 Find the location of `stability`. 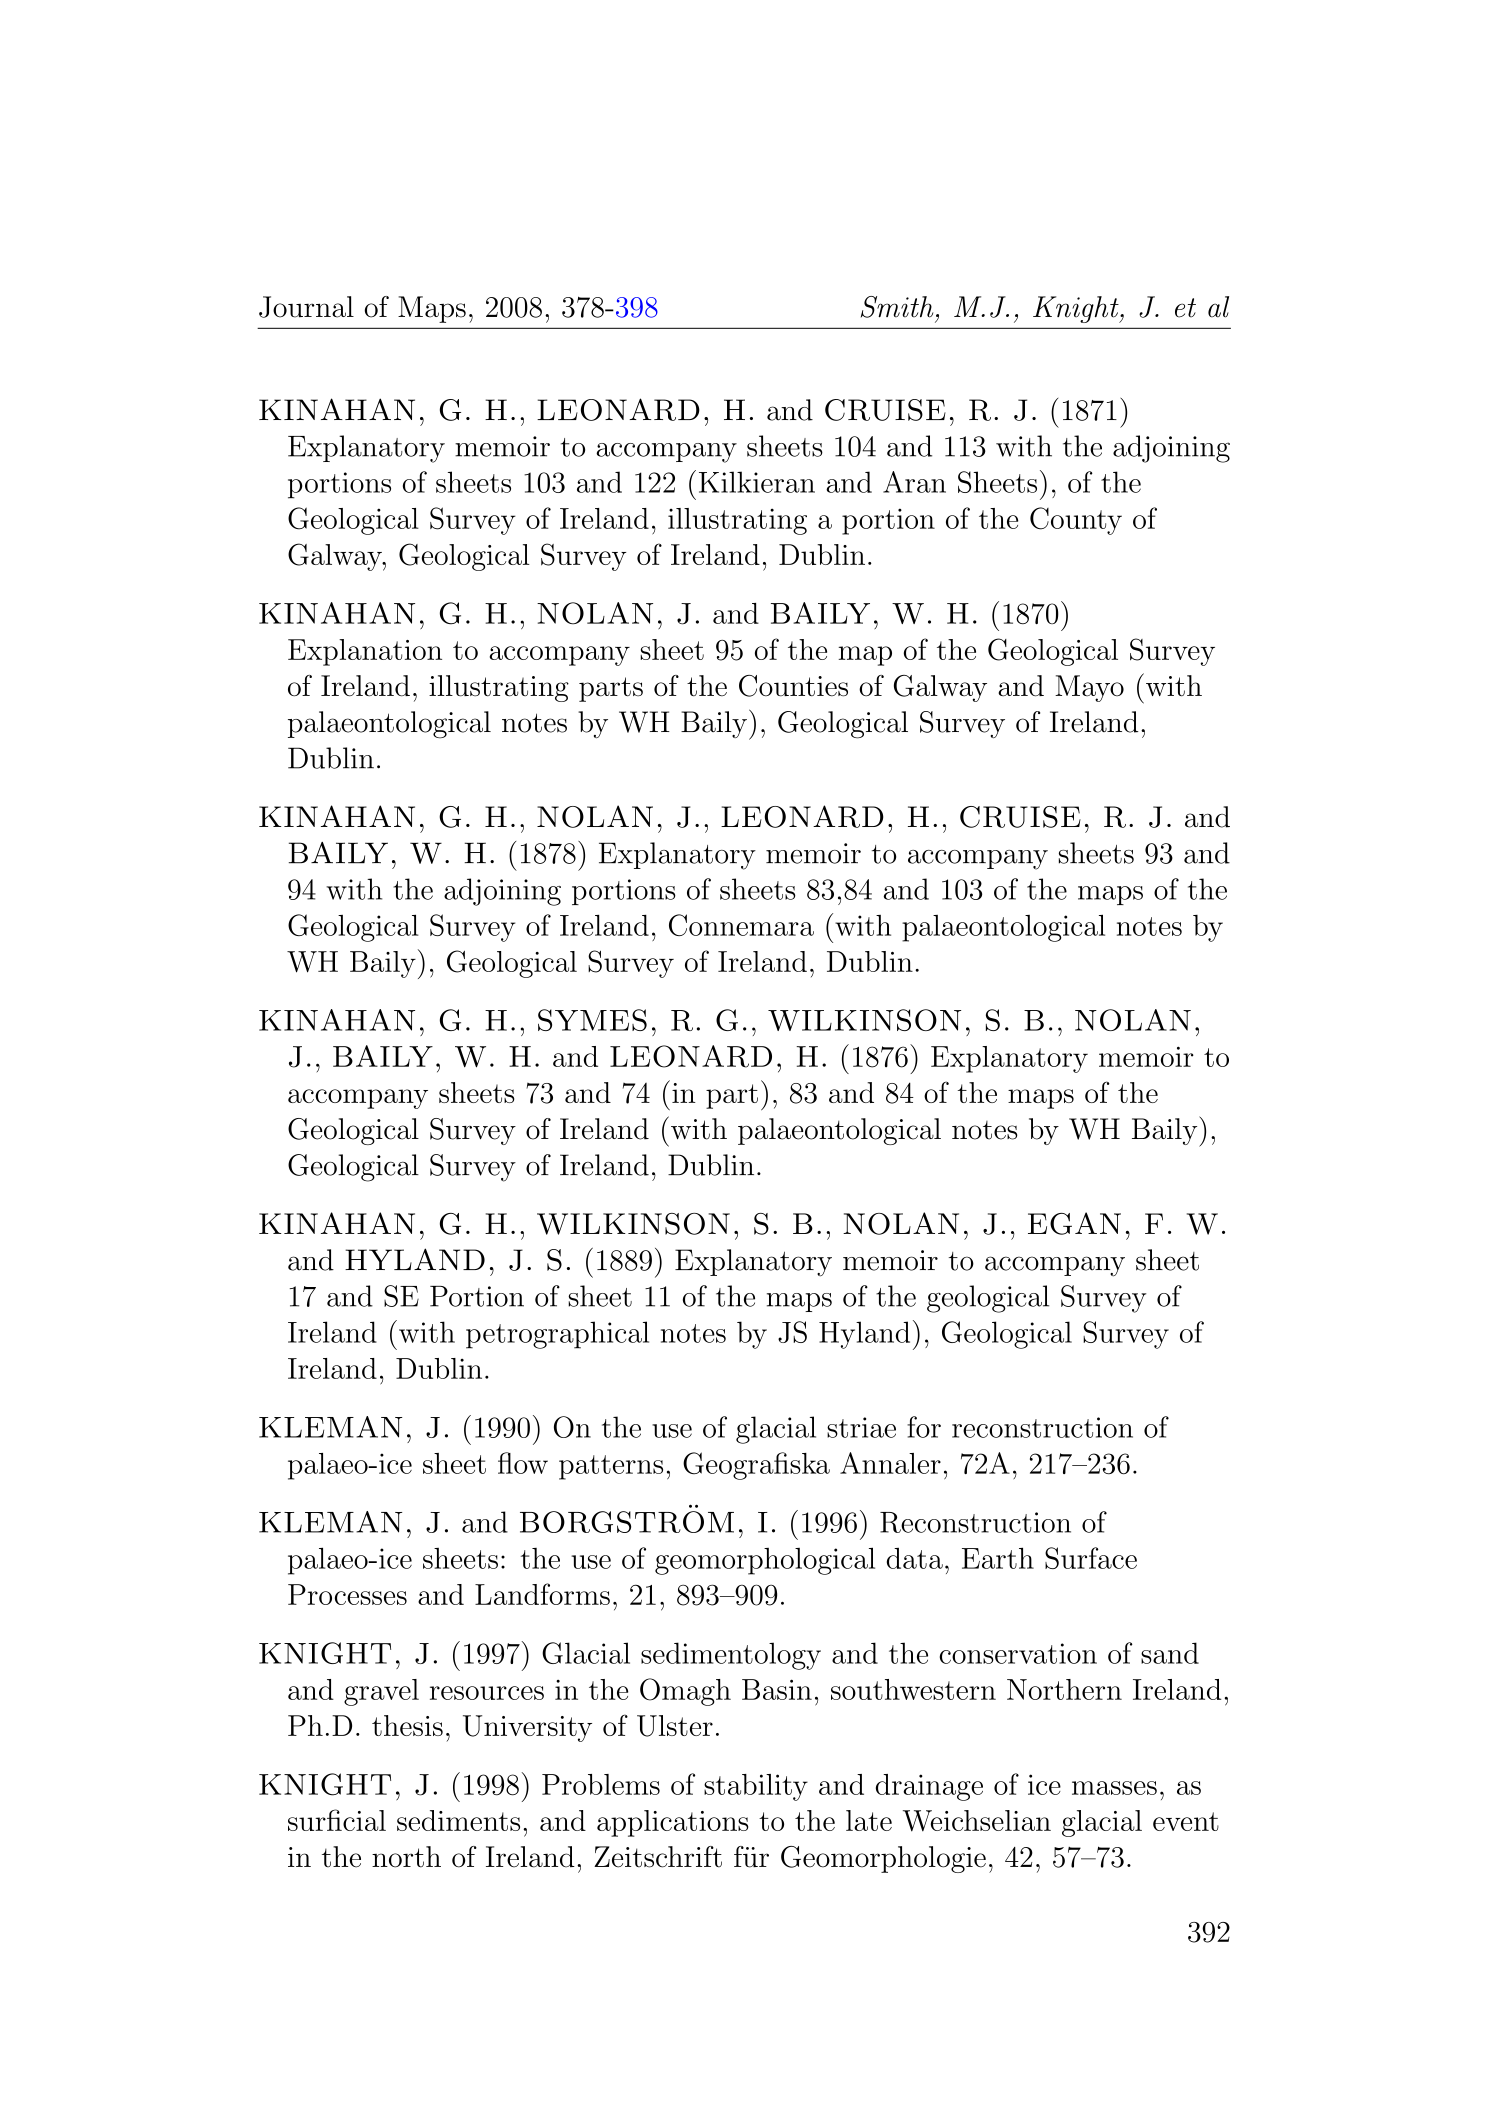

stability is located at coordinates (756, 1787).
